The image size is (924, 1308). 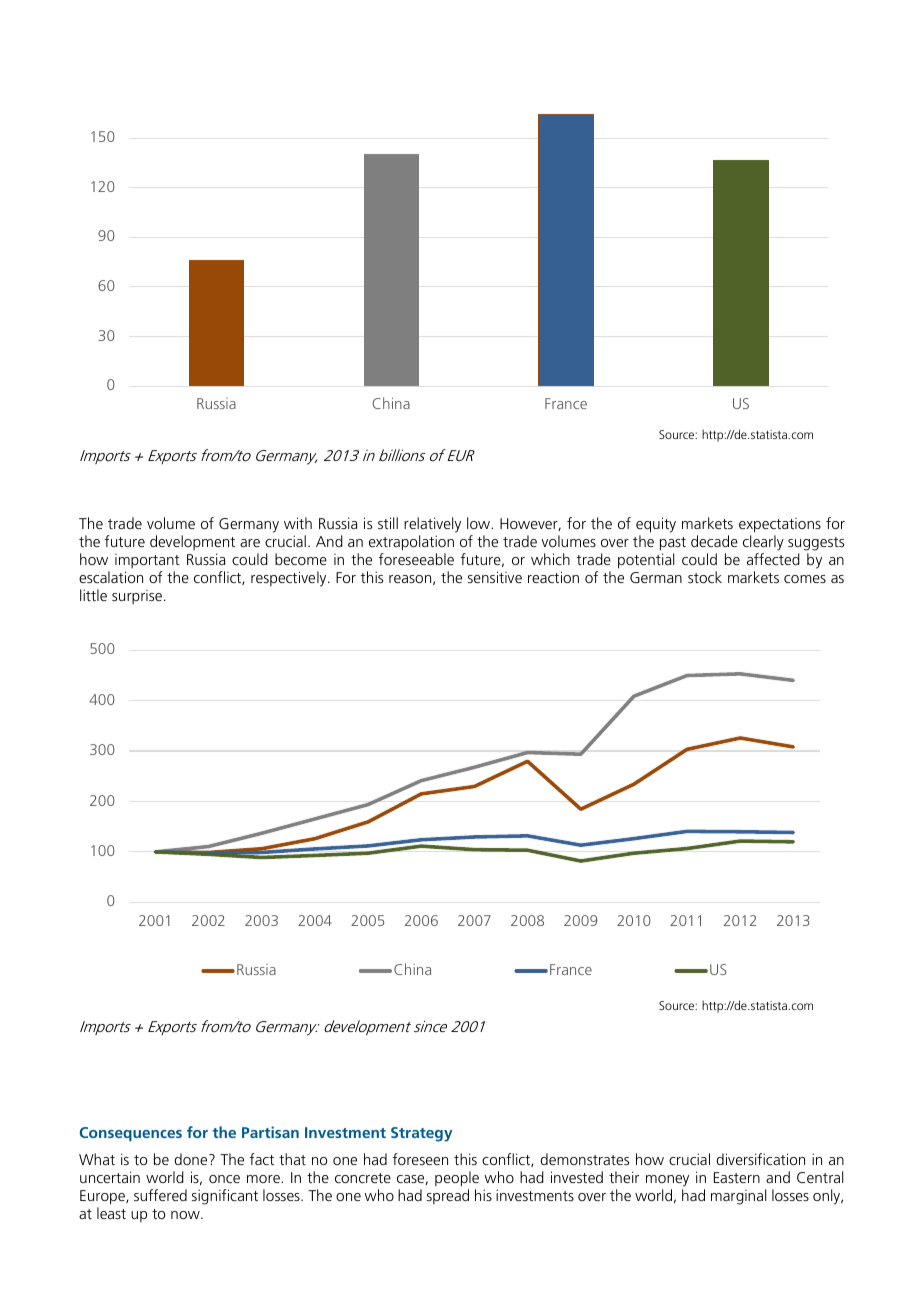 I want to click on diversification, so click(x=760, y=1159).
